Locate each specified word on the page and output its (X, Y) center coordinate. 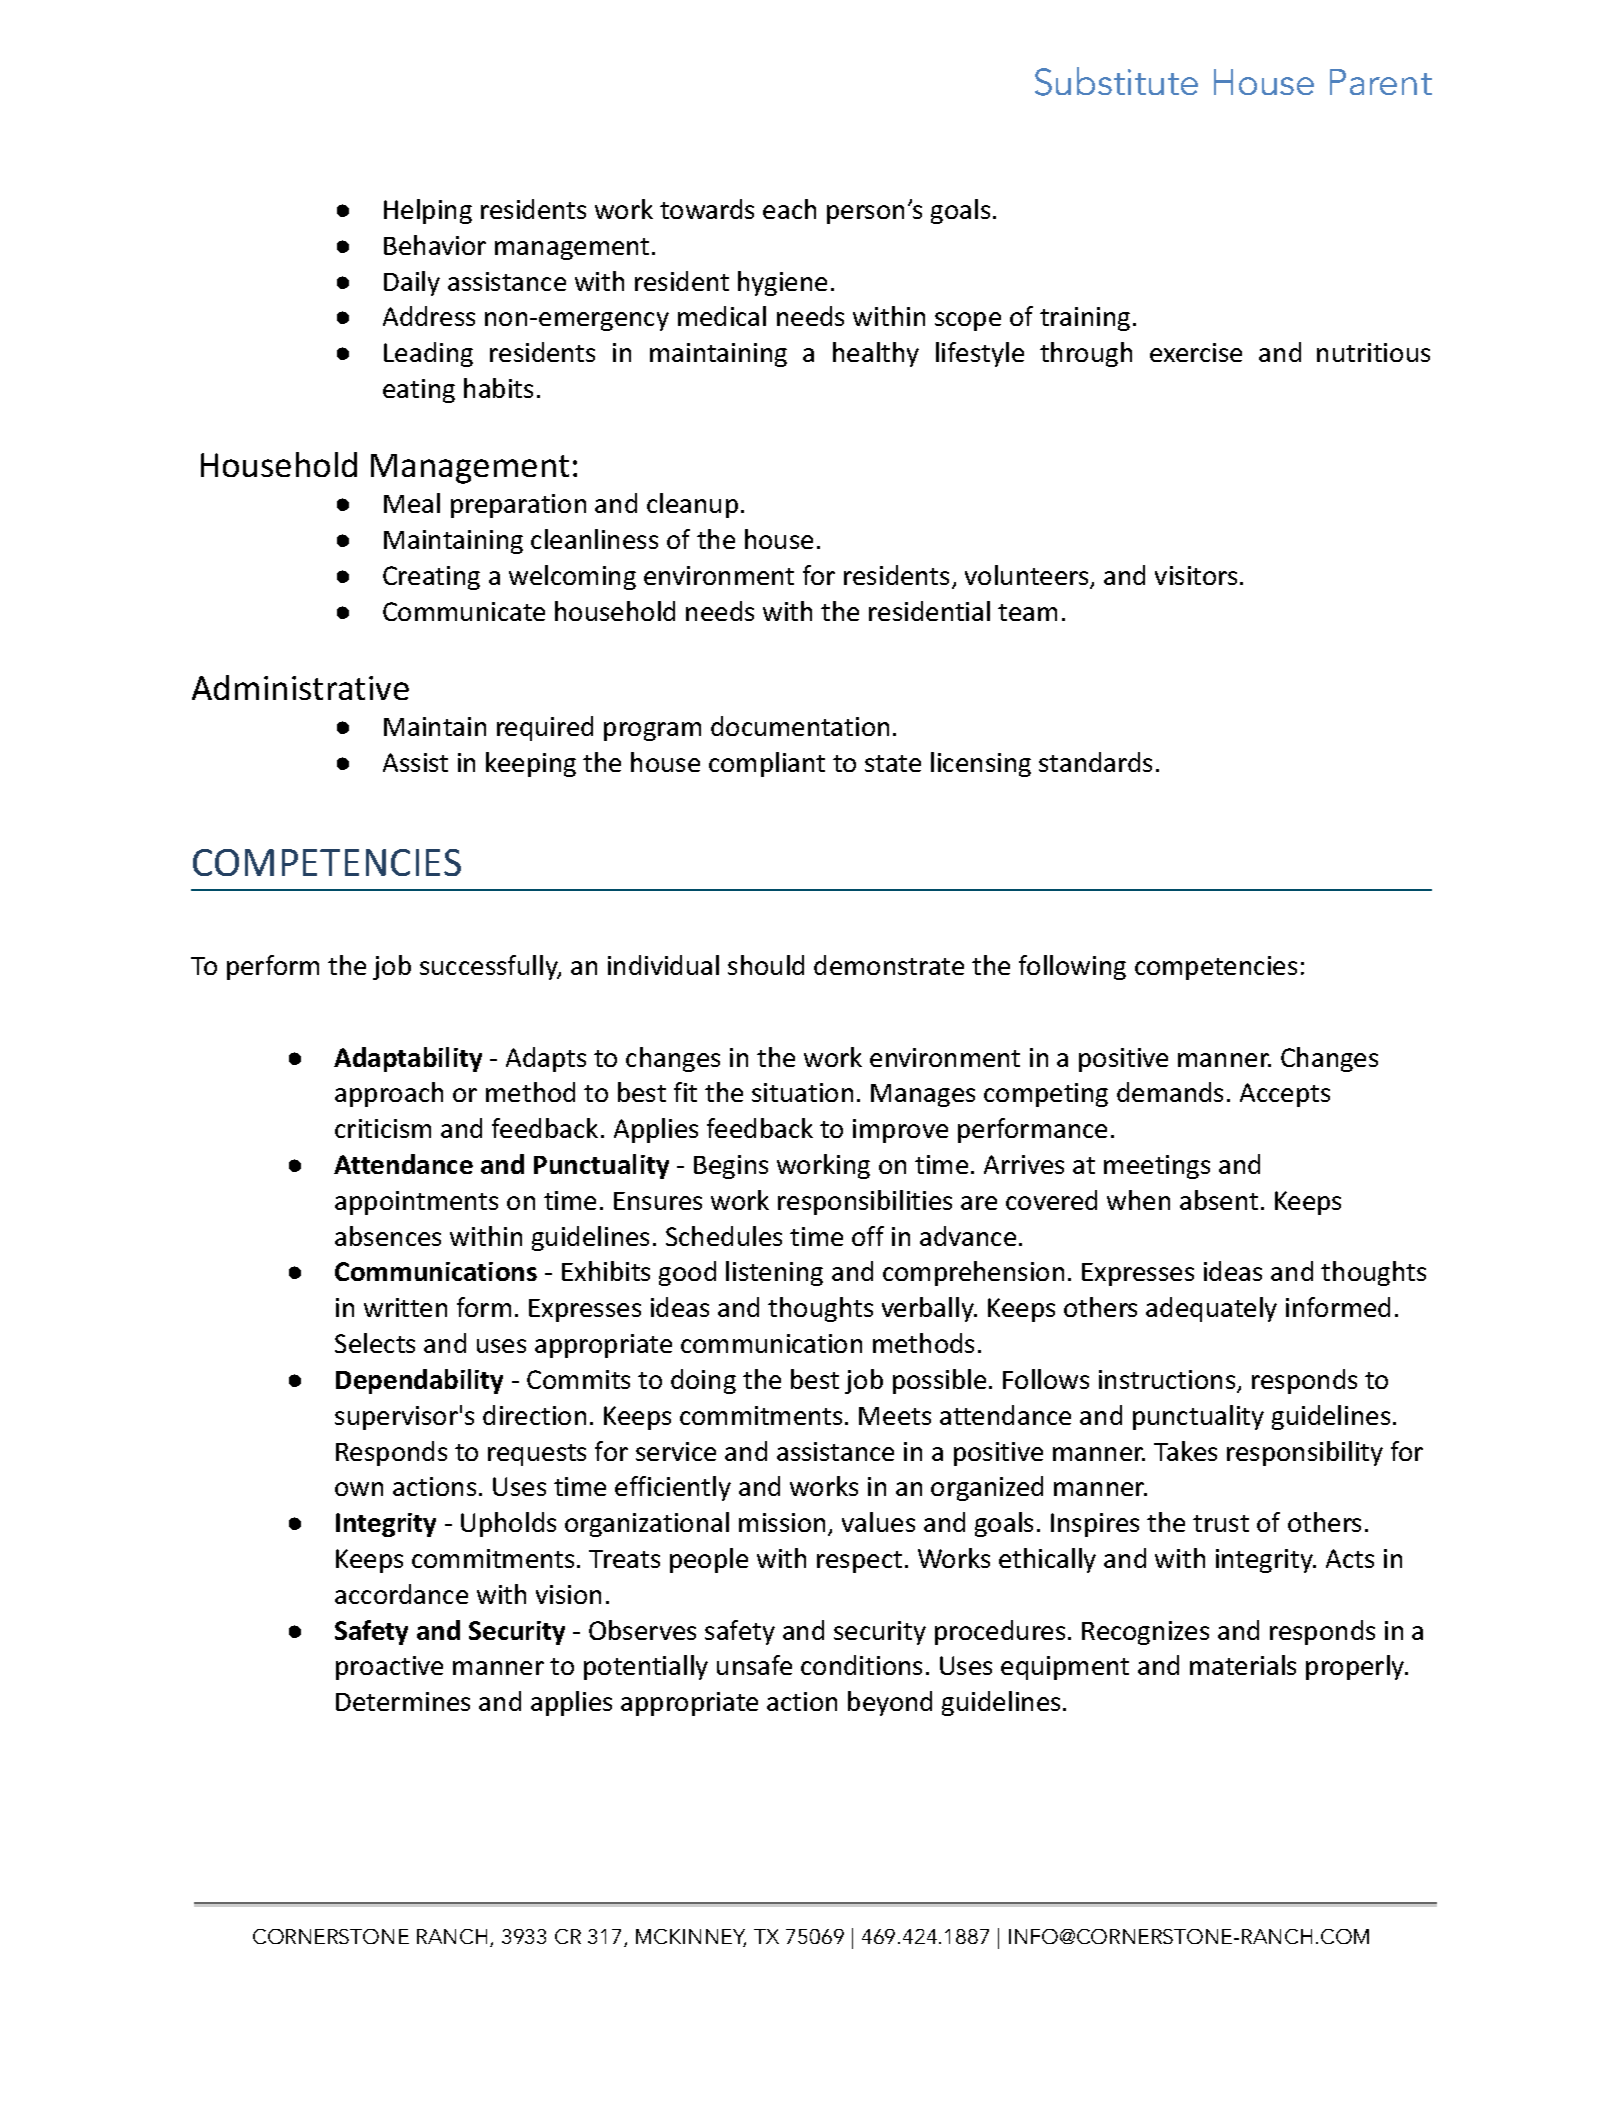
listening (774, 1273)
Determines (403, 1701)
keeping (531, 764)
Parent (1381, 82)
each (789, 209)
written (405, 1307)
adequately (1211, 1309)
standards (1095, 762)
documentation (800, 726)
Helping (428, 211)
